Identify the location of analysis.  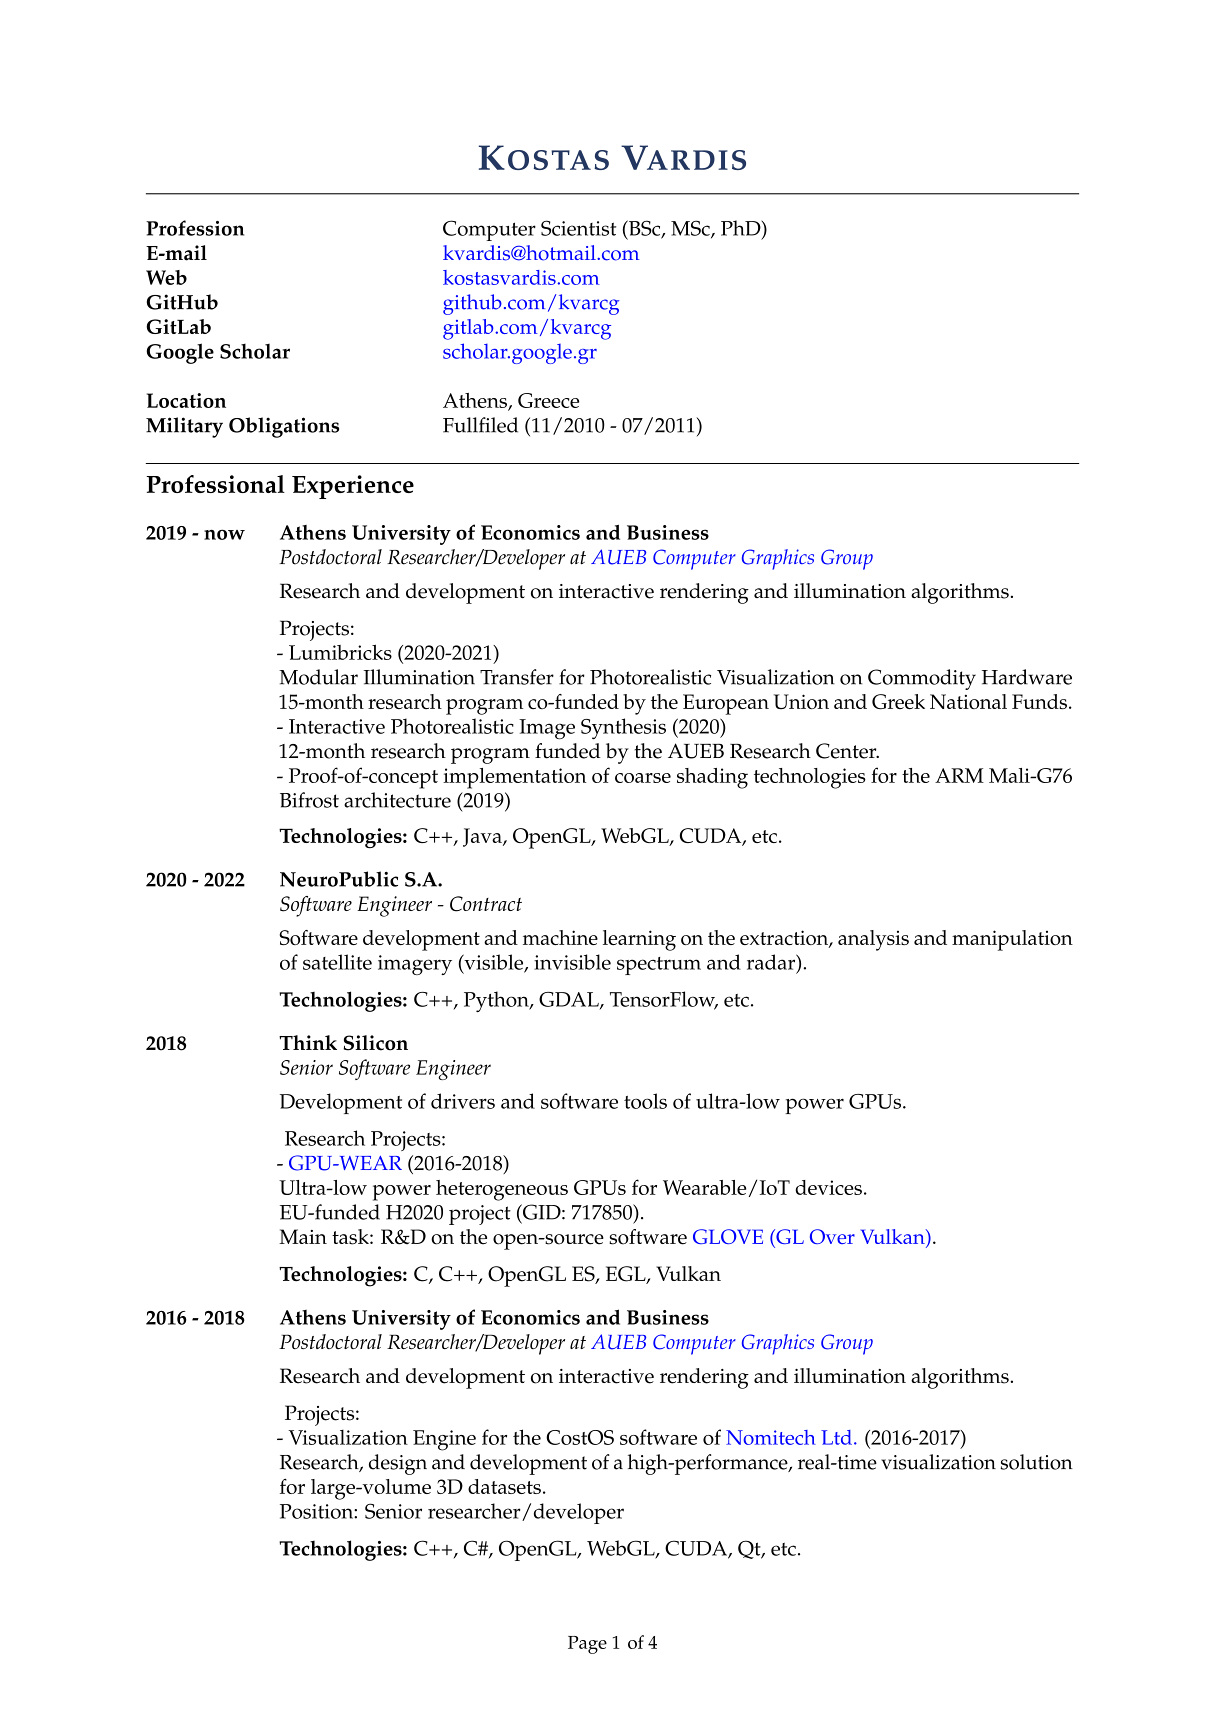
(873, 940).
